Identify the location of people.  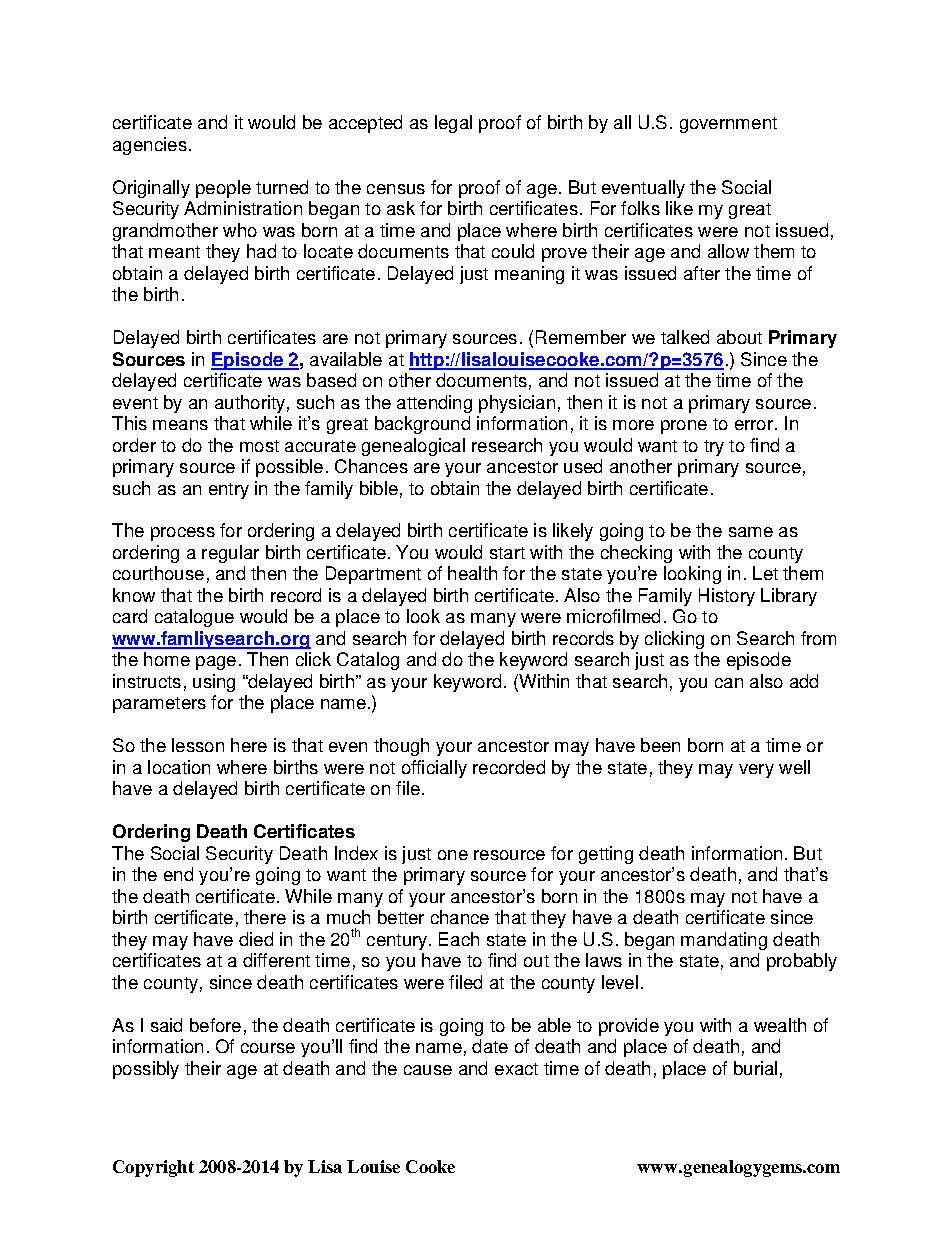
(223, 189).
